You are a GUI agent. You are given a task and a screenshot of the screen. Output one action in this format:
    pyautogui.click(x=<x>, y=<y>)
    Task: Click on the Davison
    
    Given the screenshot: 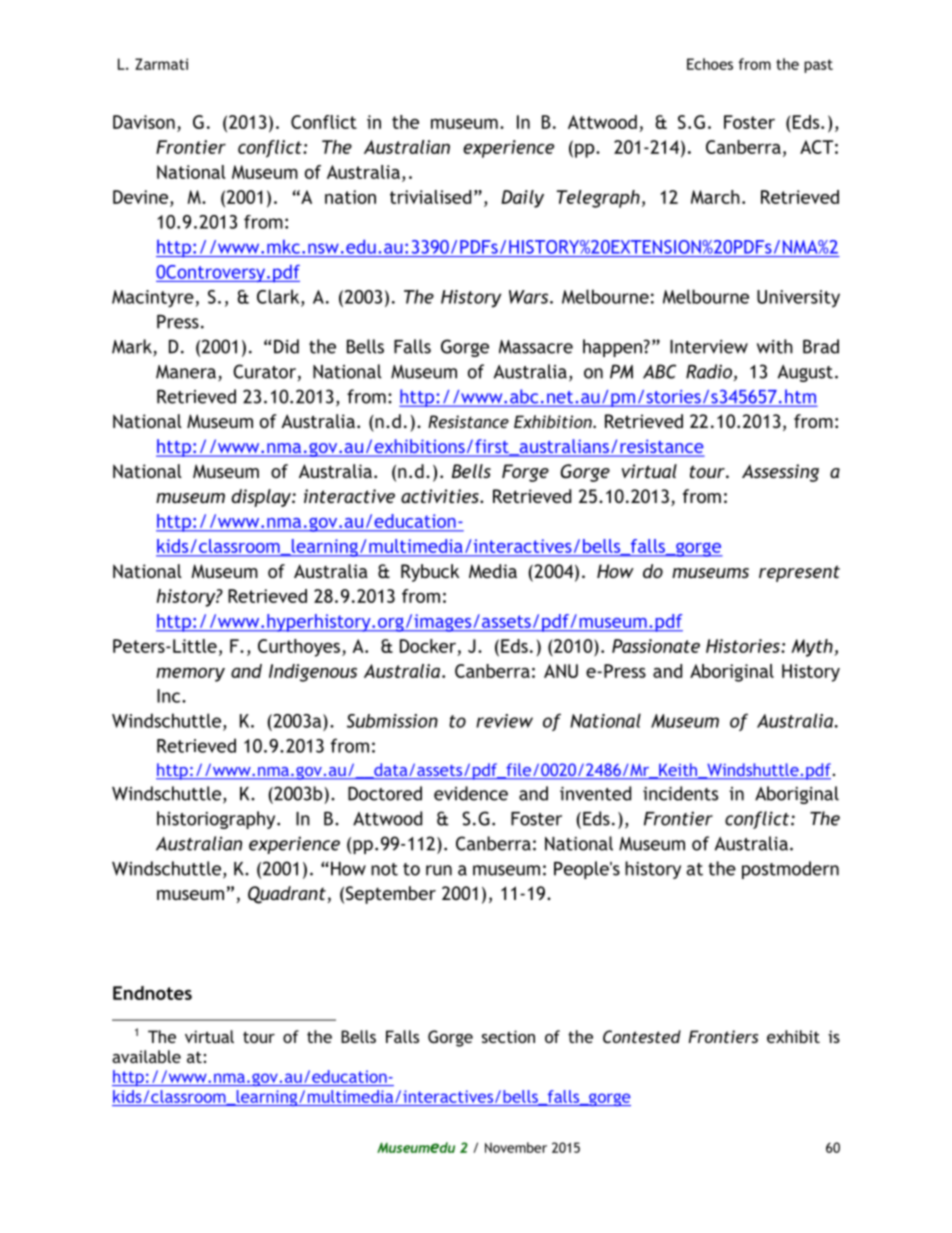 What is the action you would take?
    pyautogui.click(x=144, y=122)
